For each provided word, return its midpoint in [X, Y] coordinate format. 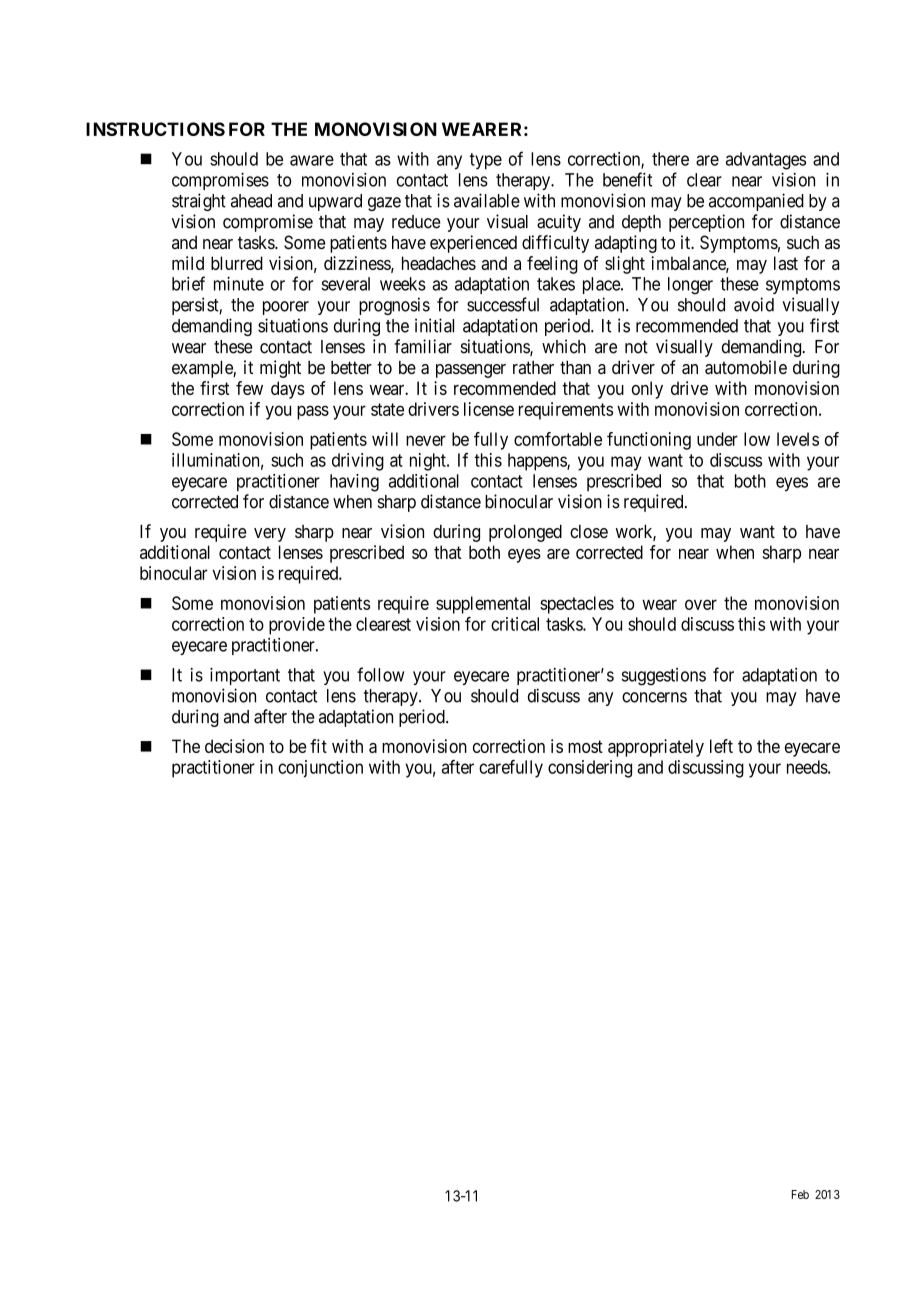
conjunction [320, 769]
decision [234, 746]
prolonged [525, 533]
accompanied [756, 202]
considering [590, 769]
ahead [251, 201]
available [487, 200]
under [717, 439]
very [270, 535]
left [721, 746]
